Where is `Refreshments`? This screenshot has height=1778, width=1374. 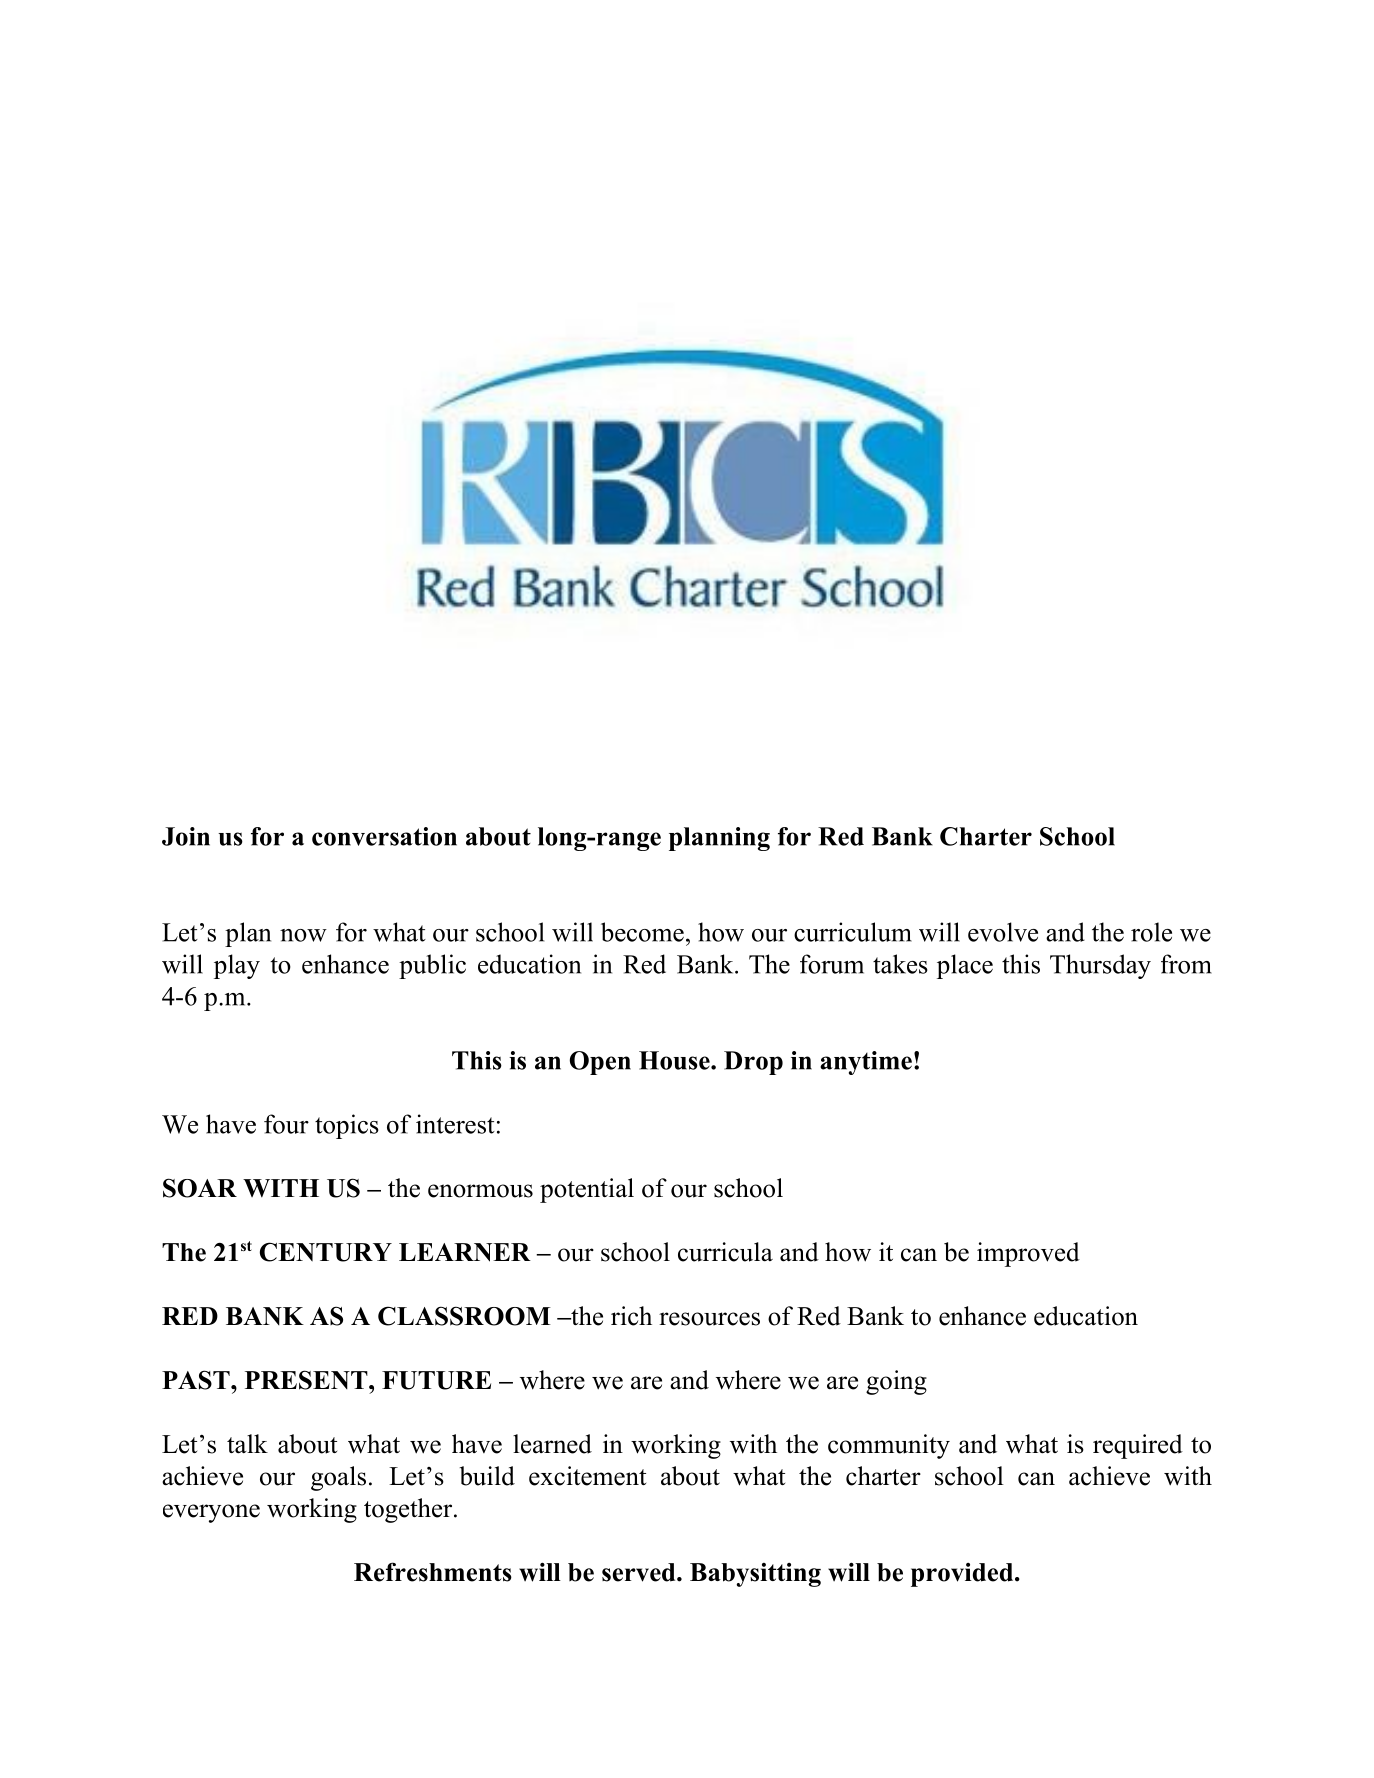
Refreshments is located at coordinates (433, 1572).
